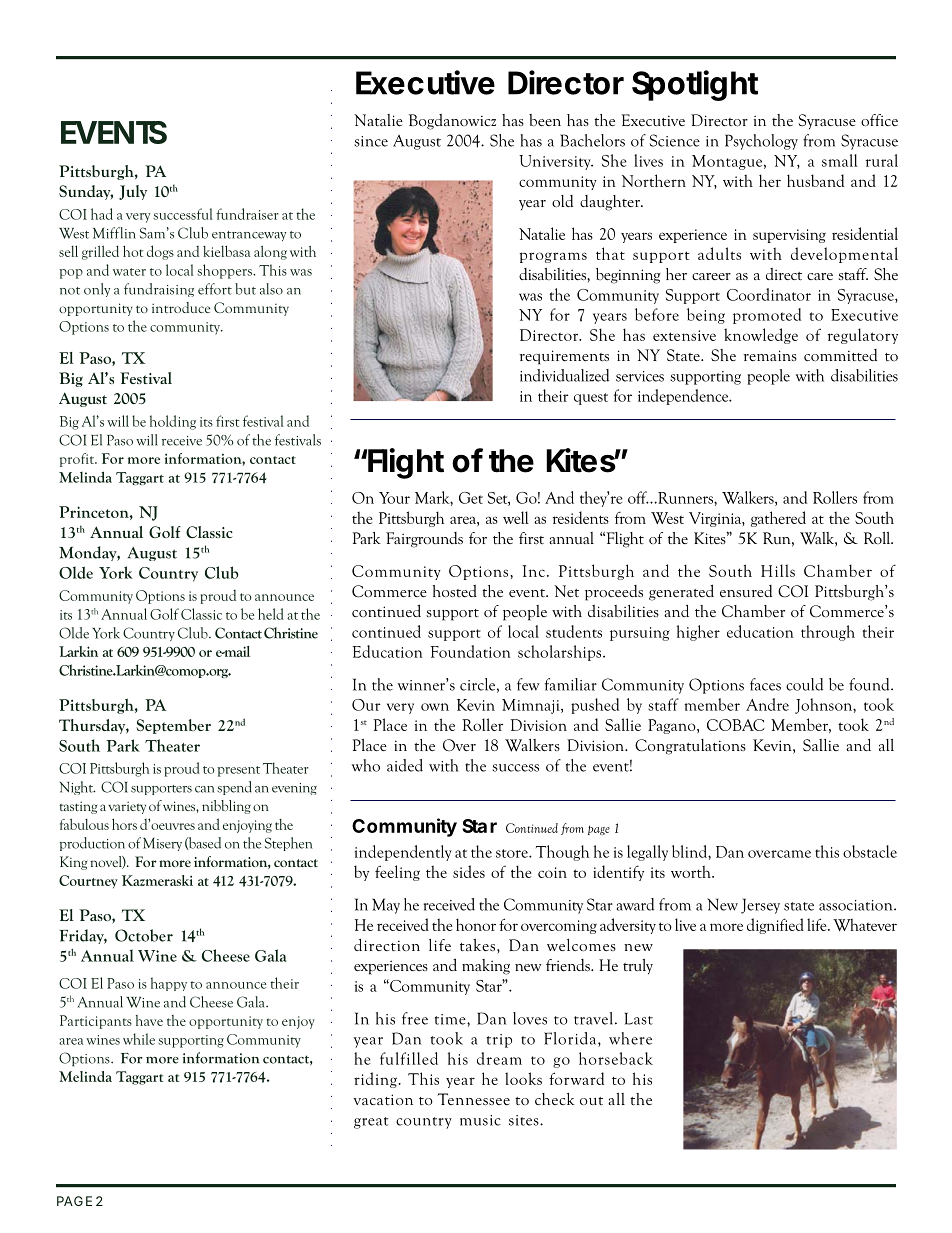 The width and height of the page is (952, 1233). What do you see at coordinates (778, 519) in the page?
I see `gathered` at bounding box center [778, 519].
